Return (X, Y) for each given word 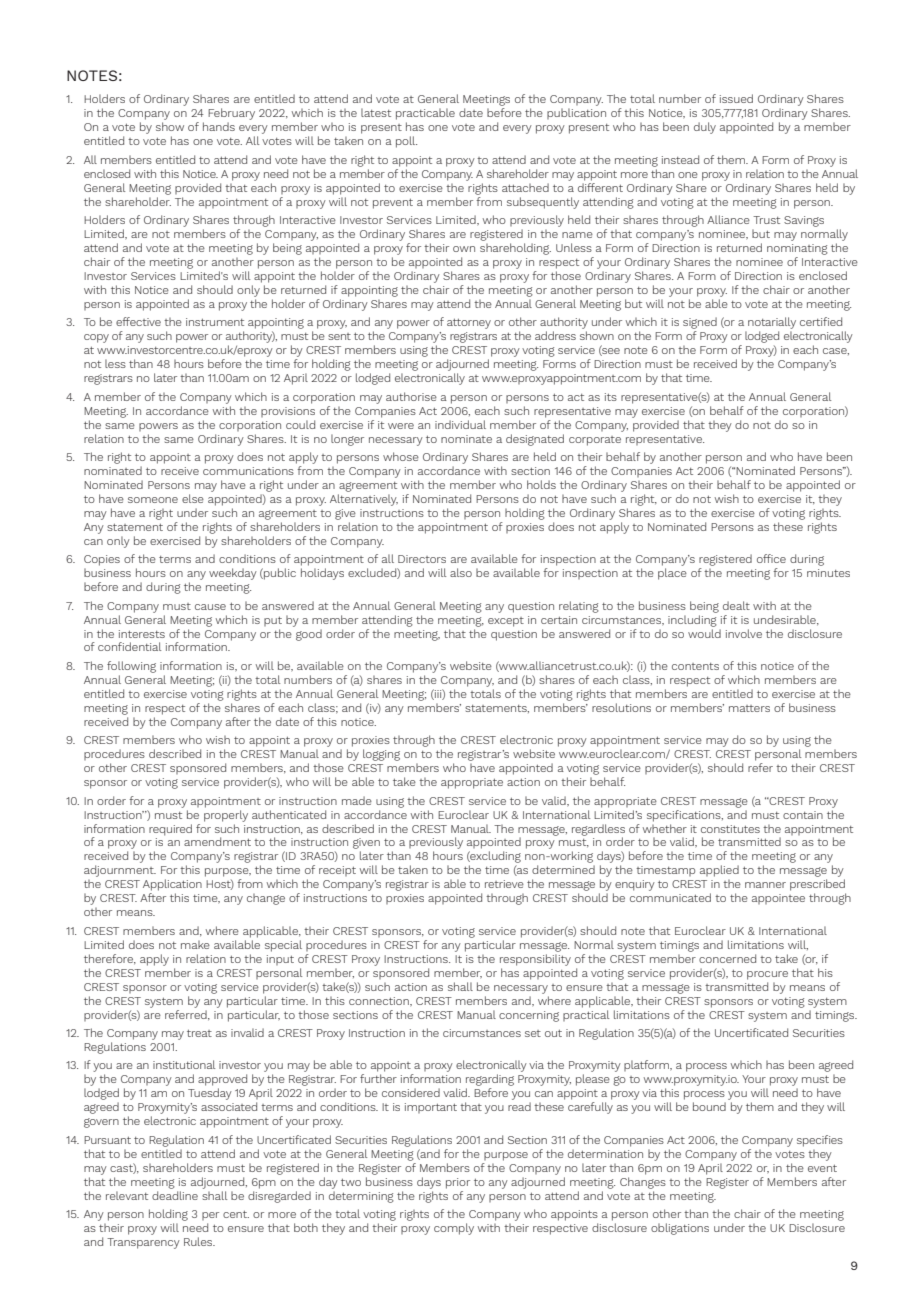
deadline (175, 1195)
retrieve (504, 884)
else (193, 498)
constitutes (730, 829)
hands (219, 126)
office (771, 558)
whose (401, 456)
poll (406, 142)
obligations (680, 1229)
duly (705, 128)
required (170, 830)
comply (454, 1229)
